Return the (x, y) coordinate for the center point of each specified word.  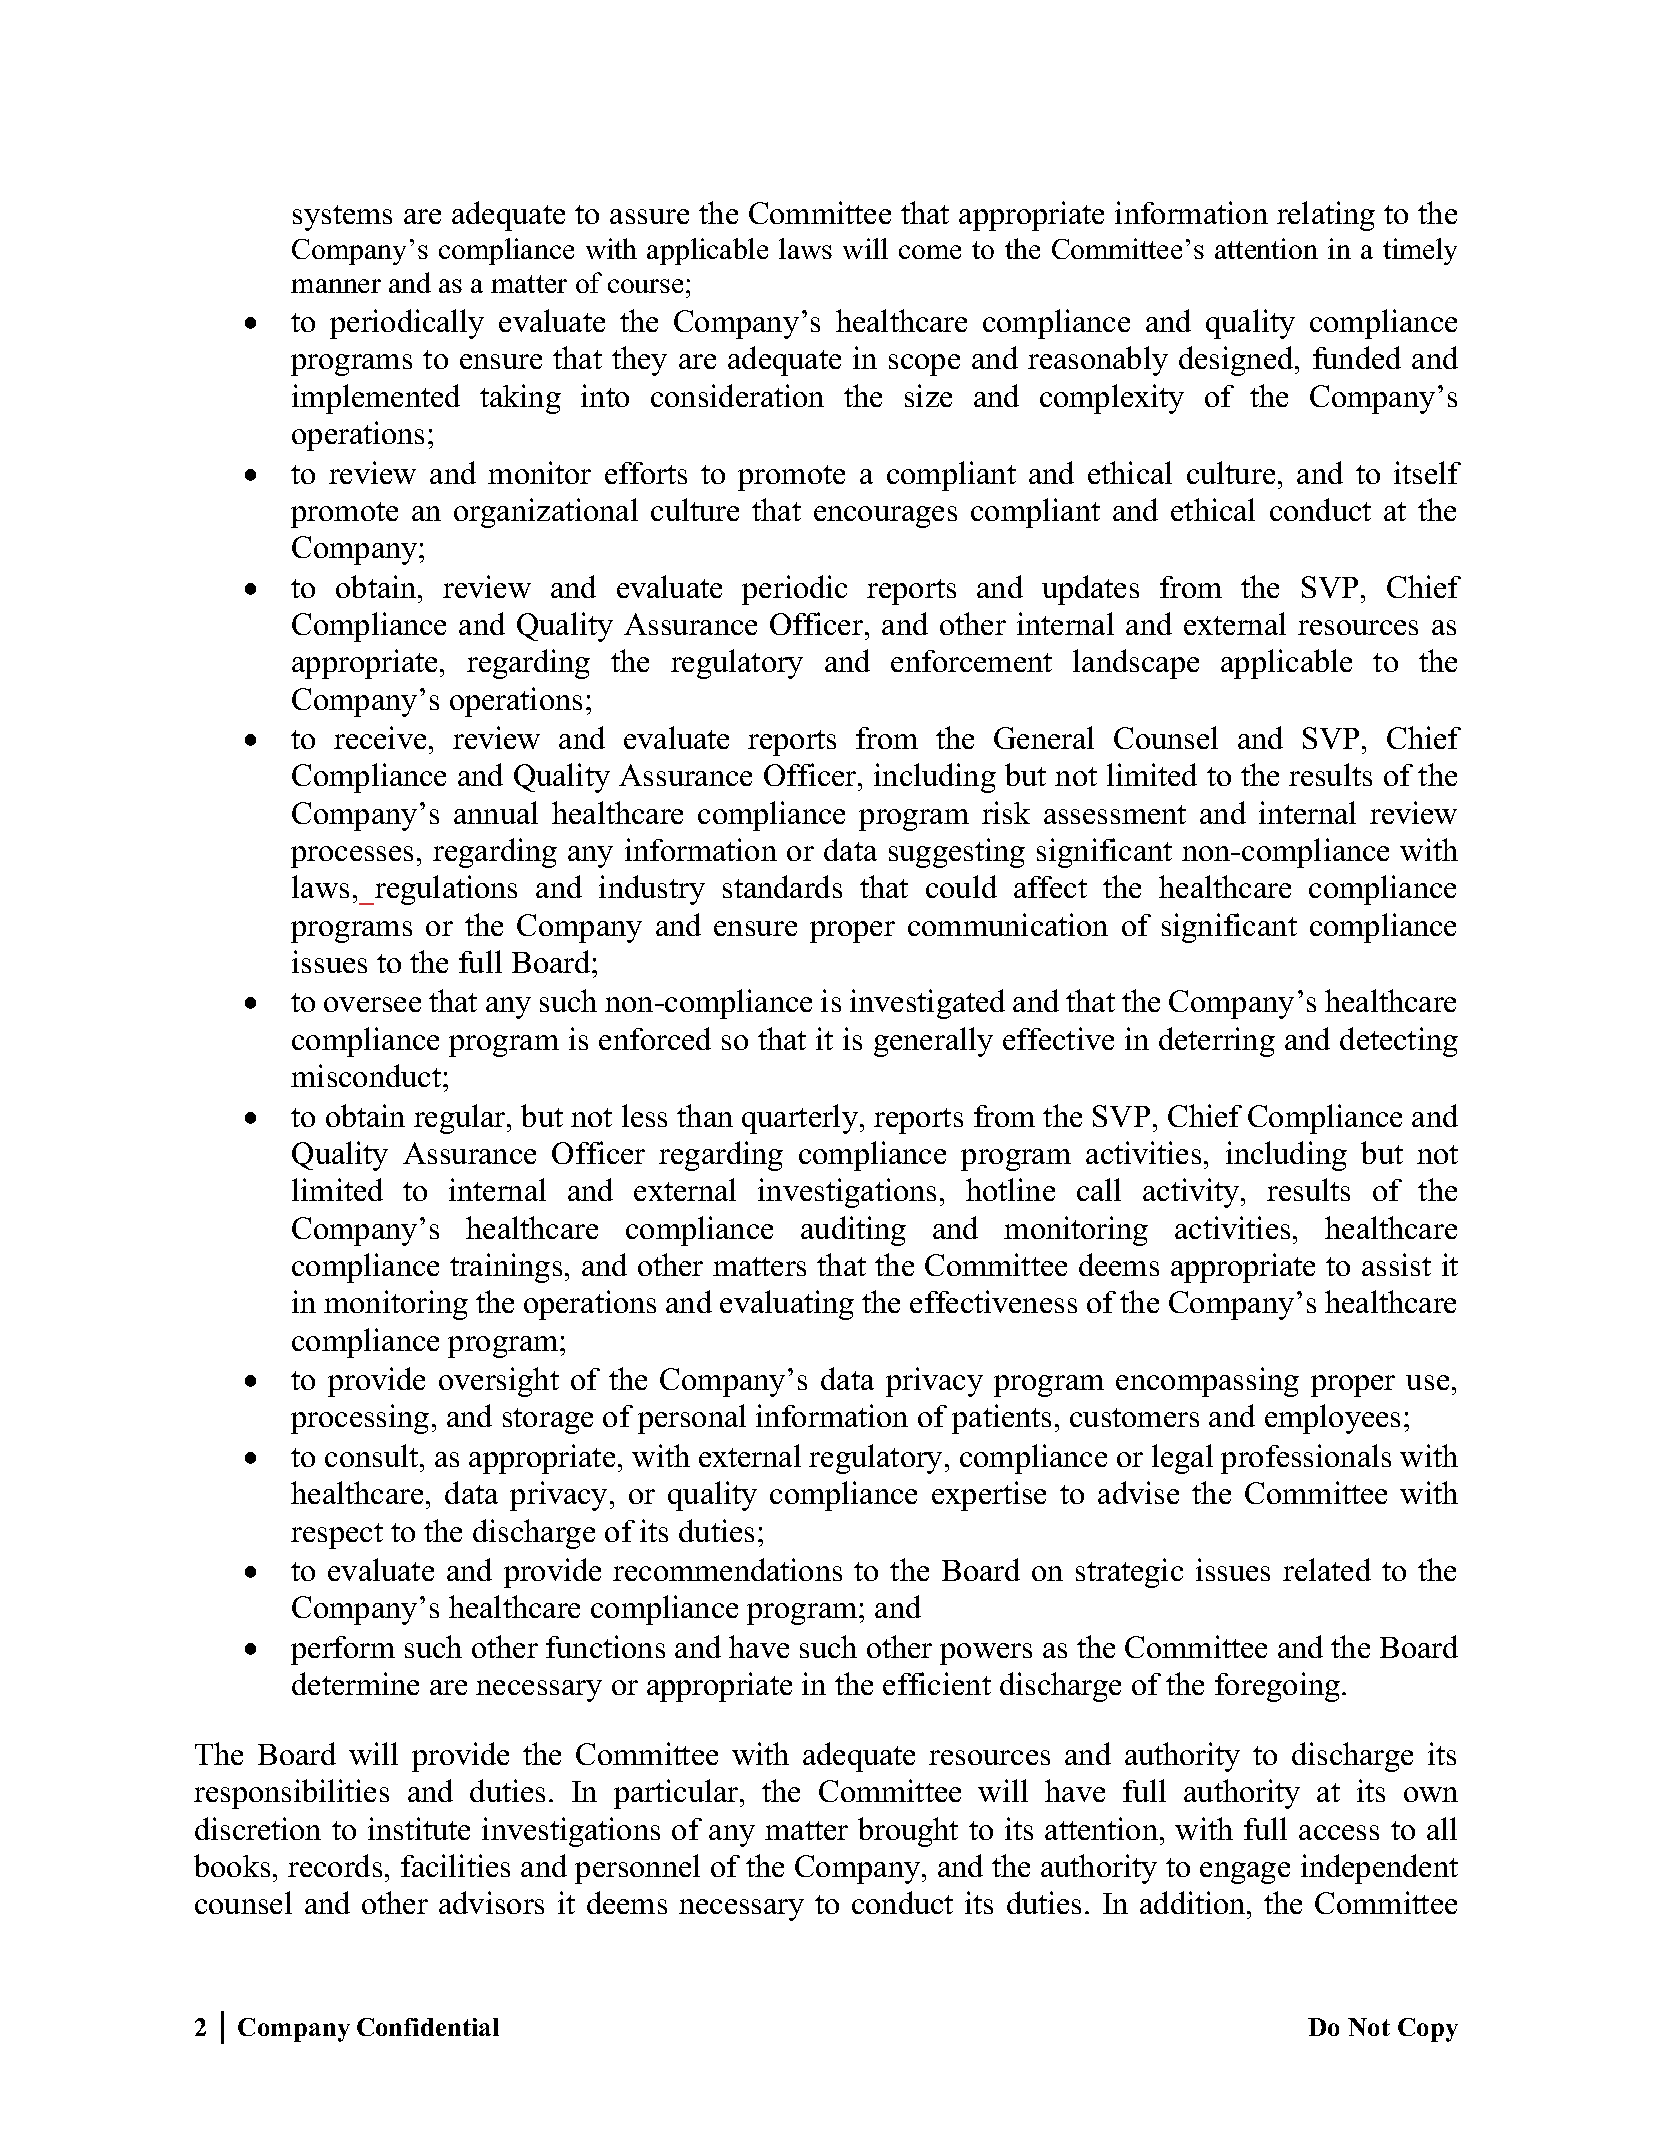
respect (337, 1536)
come (930, 252)
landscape (1136, 664)
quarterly (801, 1119)
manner (336, 286)
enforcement (971, 661)
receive (380, 737)
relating (1326, 216)
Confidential (428, 2027)
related (1327, 1569)
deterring (1217, 1042)
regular (461, 1119)
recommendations (727, 1569)
